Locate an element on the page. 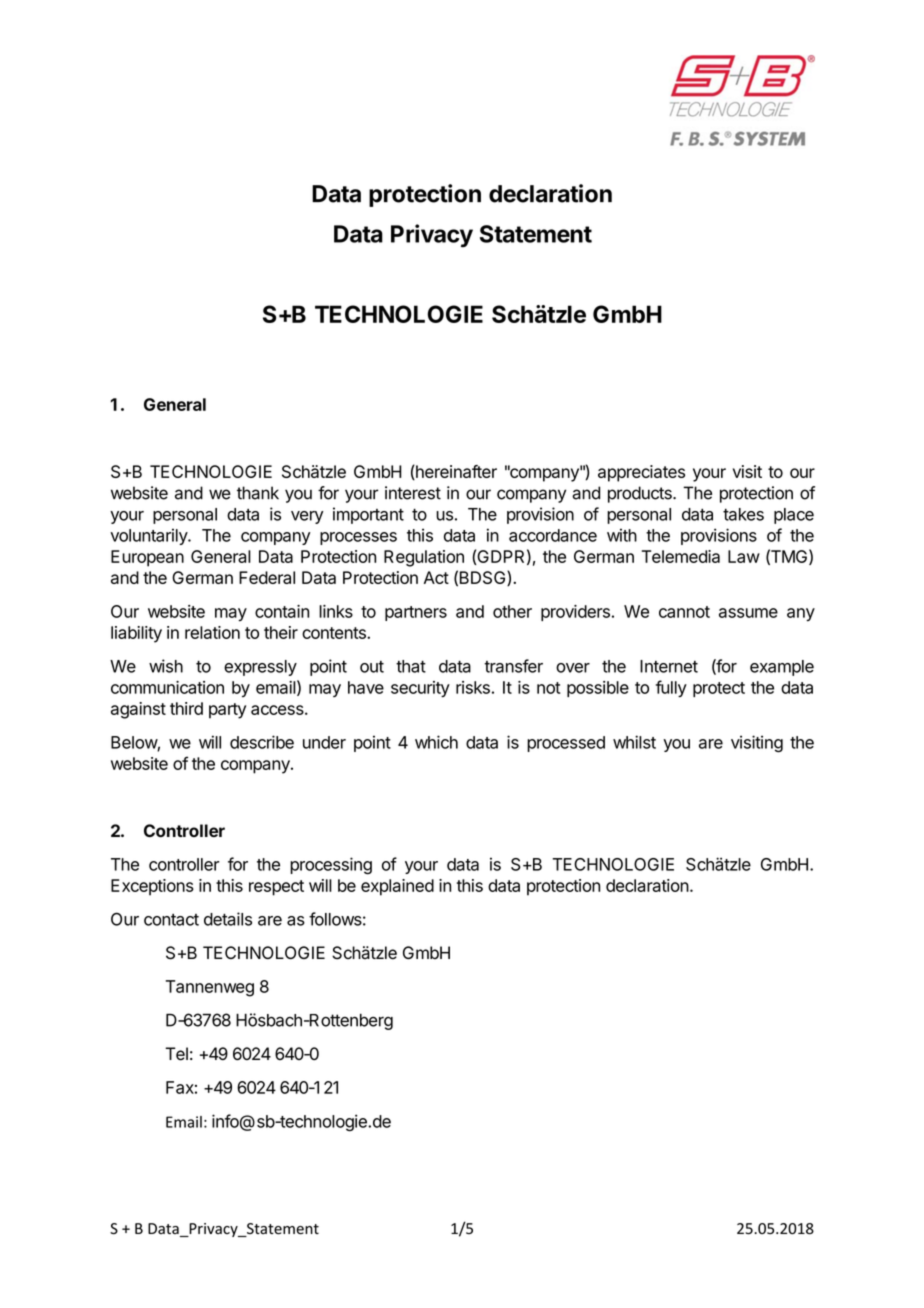  hereinafter is located at coordinates (455, 472).
